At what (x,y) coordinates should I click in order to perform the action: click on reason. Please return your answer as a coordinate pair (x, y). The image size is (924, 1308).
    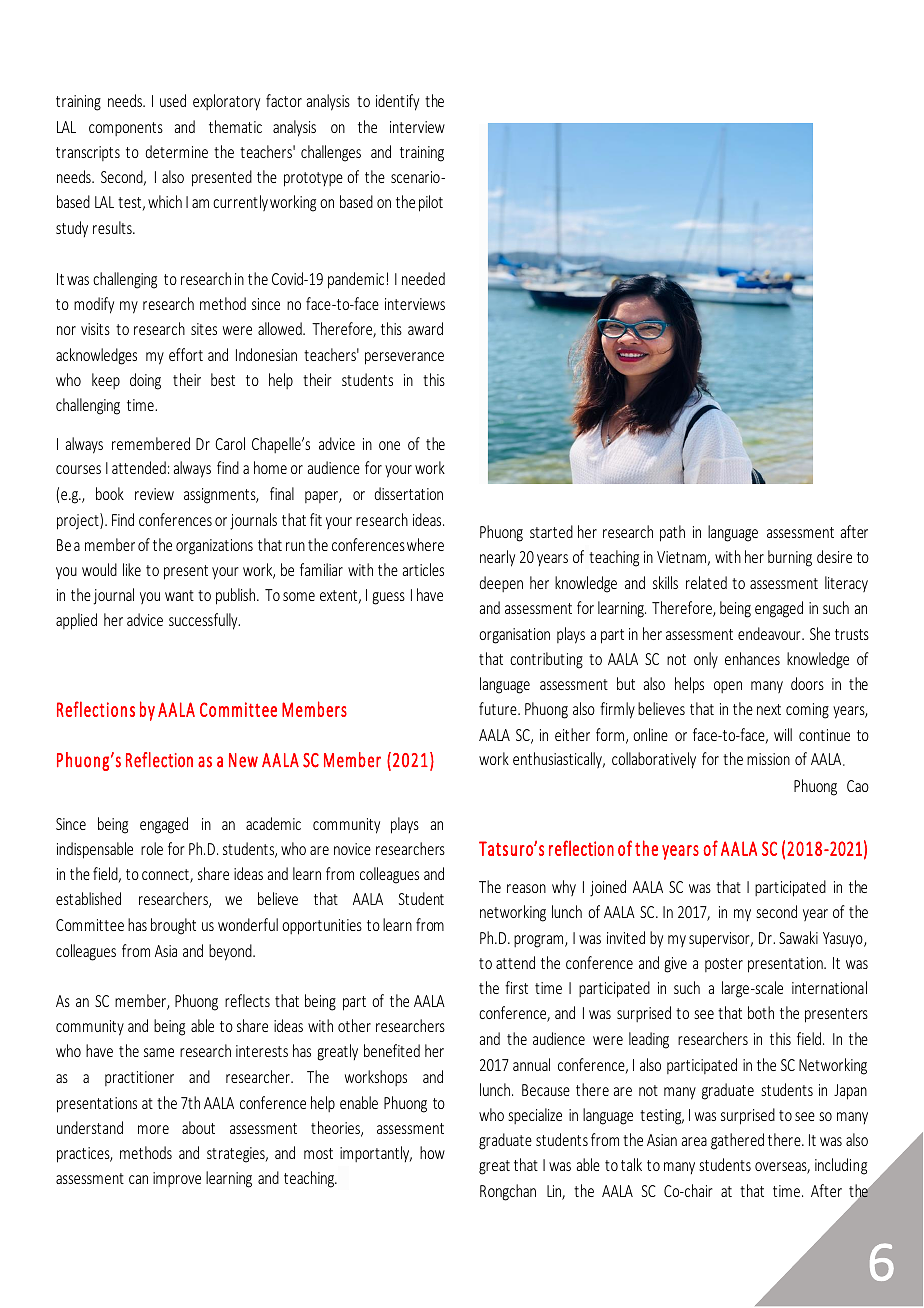
    Looking at the image, I should click on (526, 888).
